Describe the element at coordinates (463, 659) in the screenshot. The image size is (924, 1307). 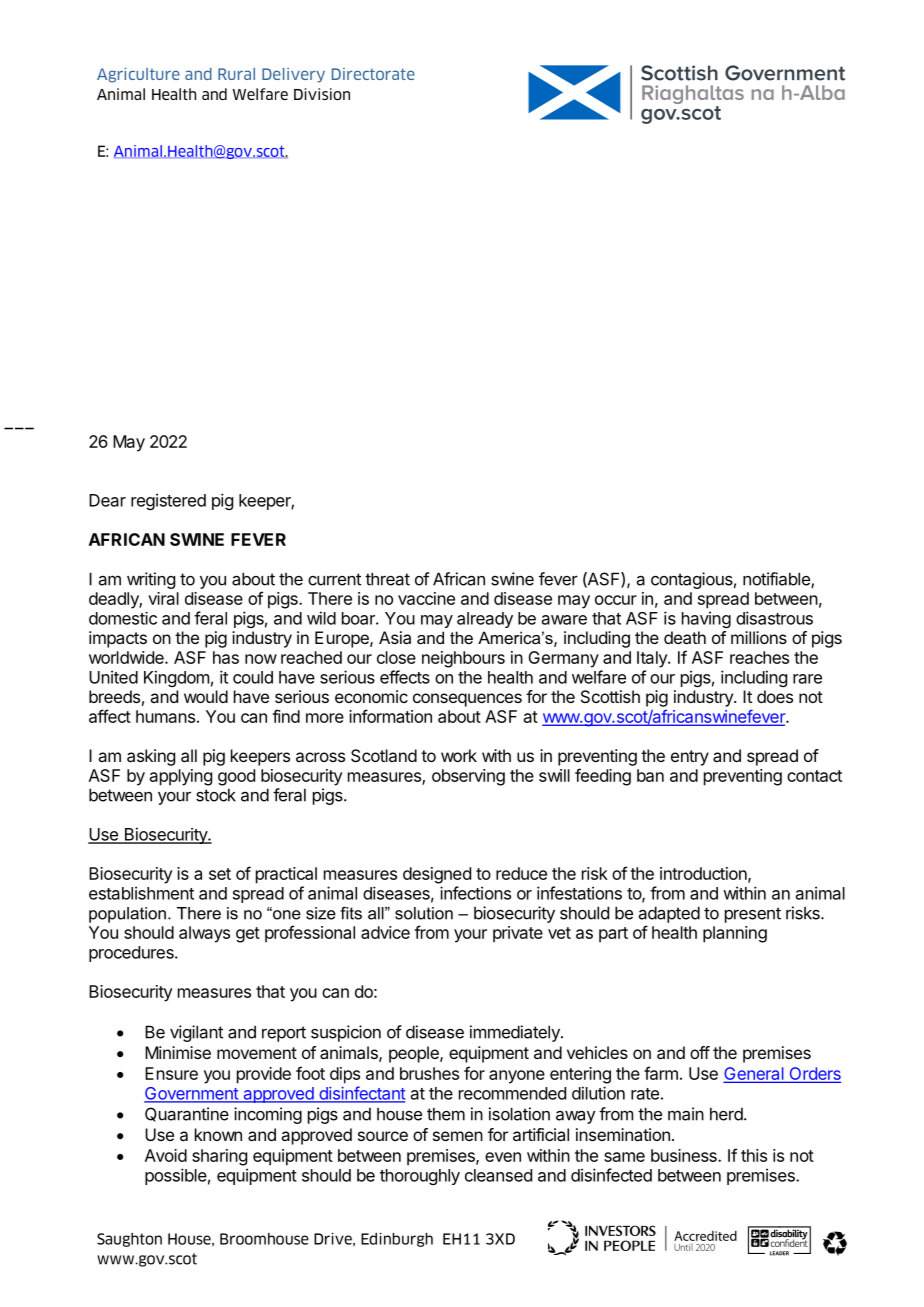
I see `neighbours` at that location.
